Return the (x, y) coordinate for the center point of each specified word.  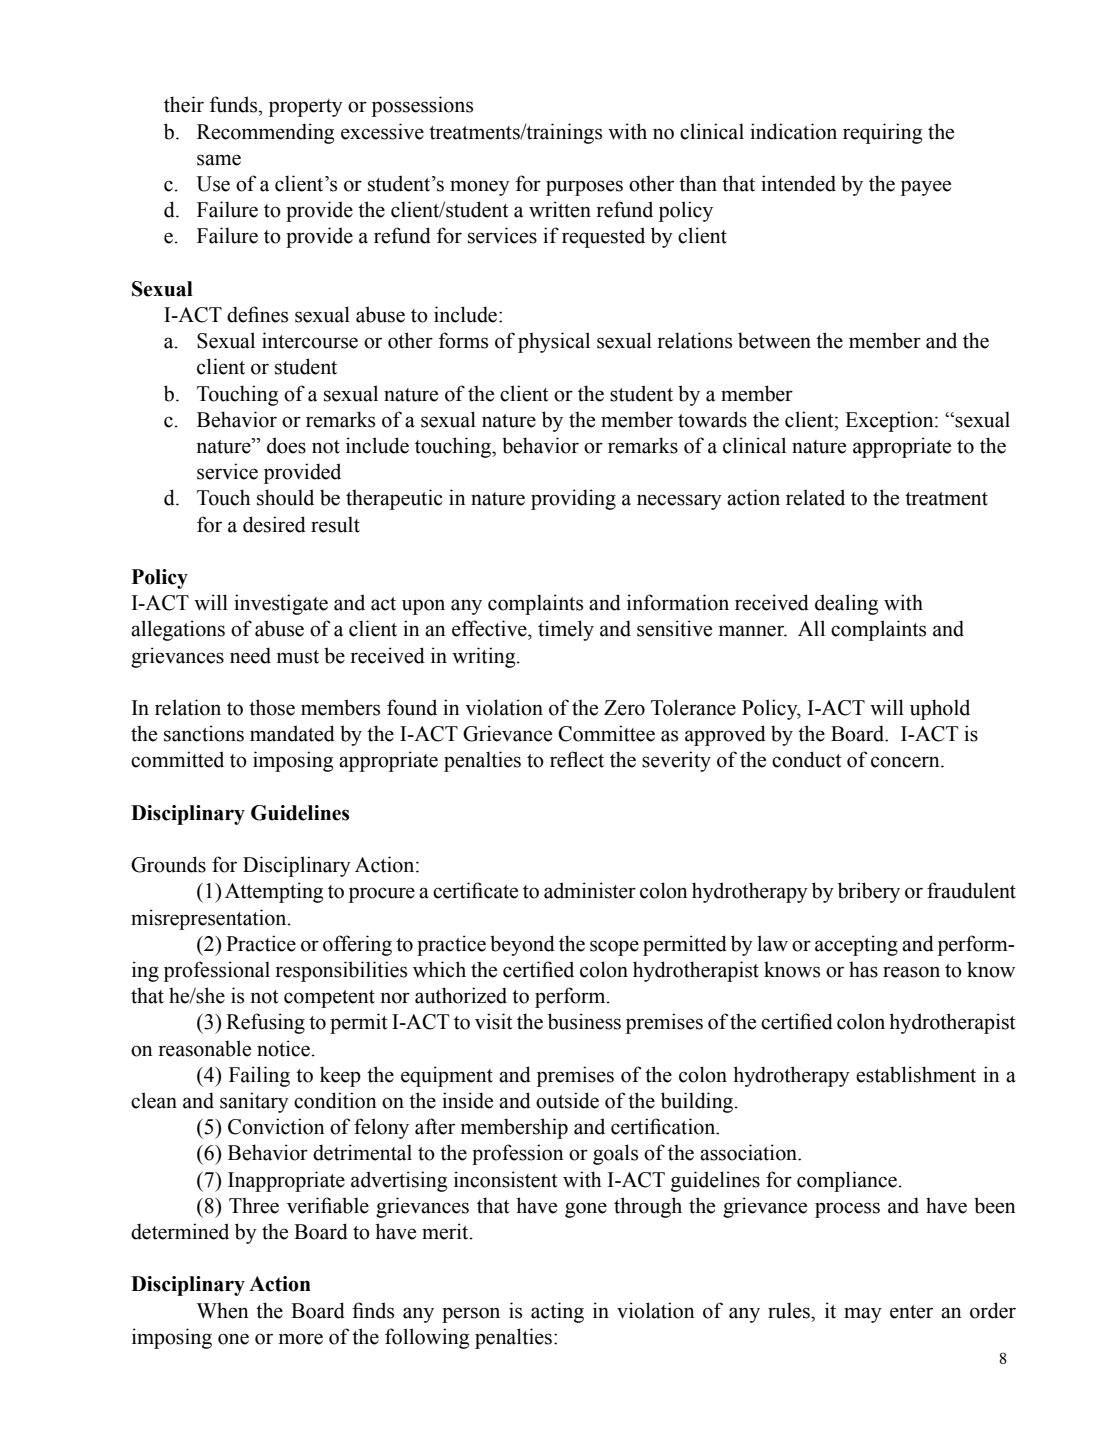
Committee (606, 733)
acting (557, 1312)
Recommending (265, 133)
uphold (940, 709)
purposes (584, 188)
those (272, 707)
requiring (882, 133)
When (223, 1310)
